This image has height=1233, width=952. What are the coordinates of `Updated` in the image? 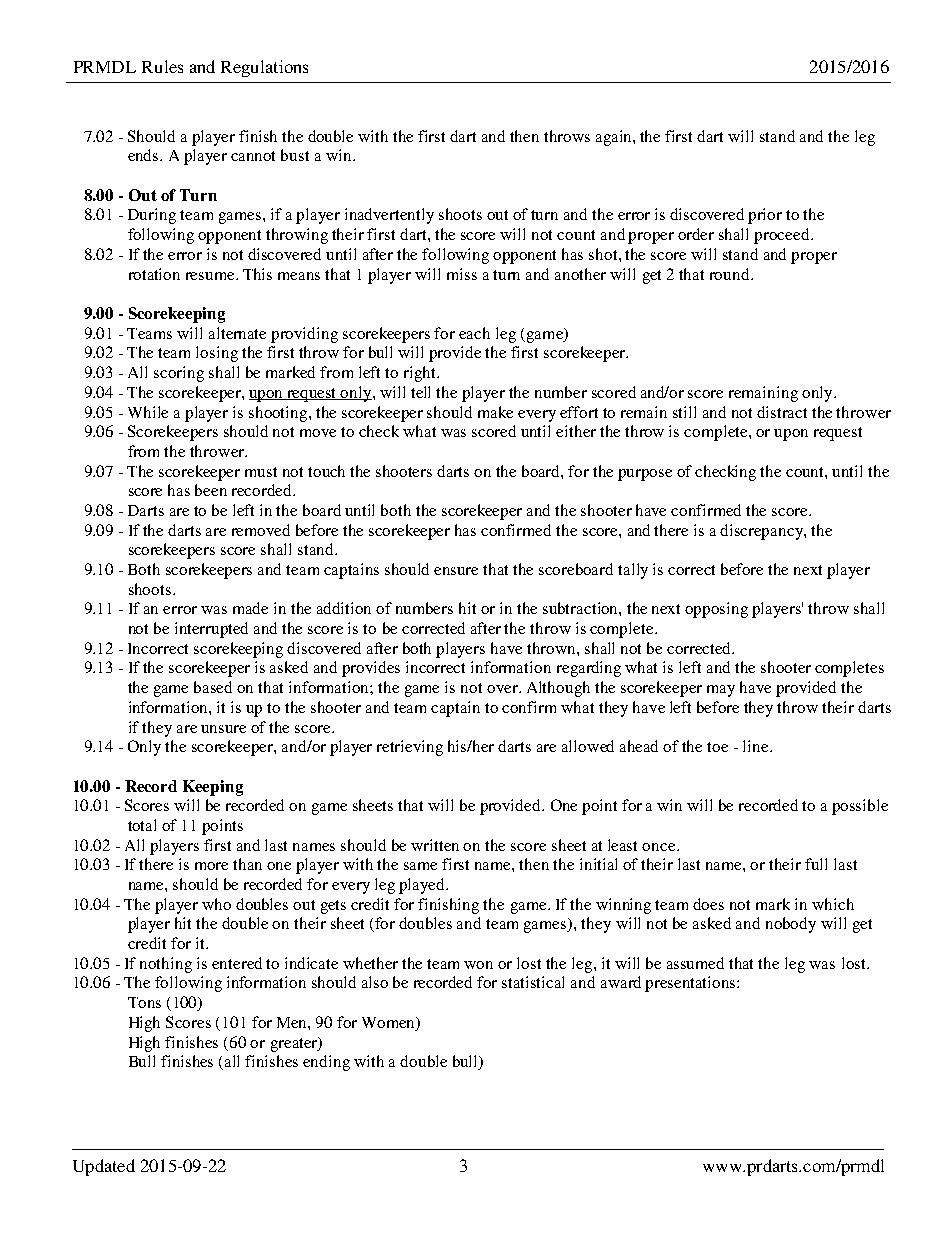 It's located at (104, 1167).
